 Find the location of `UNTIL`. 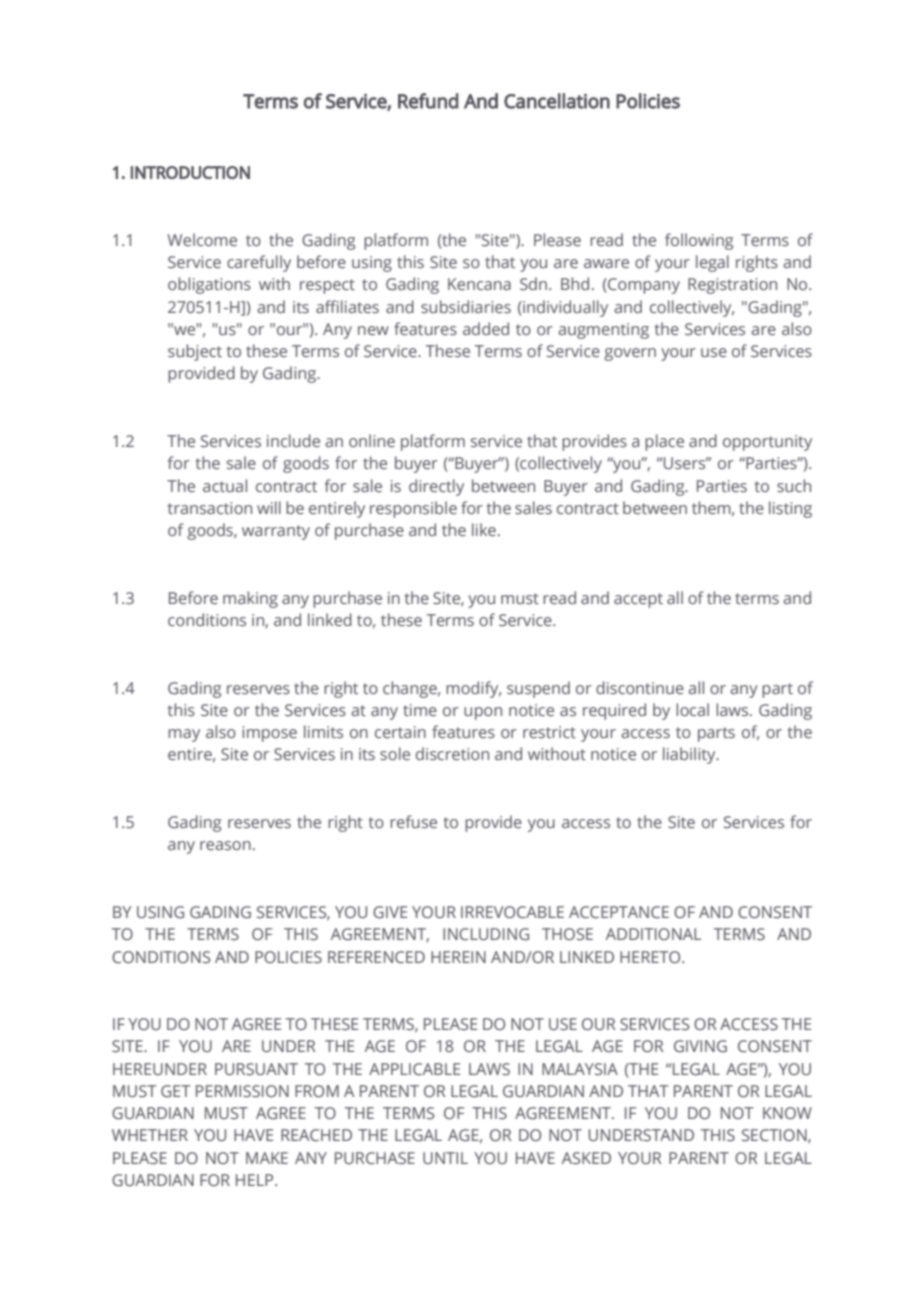

UNTIL is located at coordinates (445, 1158).
